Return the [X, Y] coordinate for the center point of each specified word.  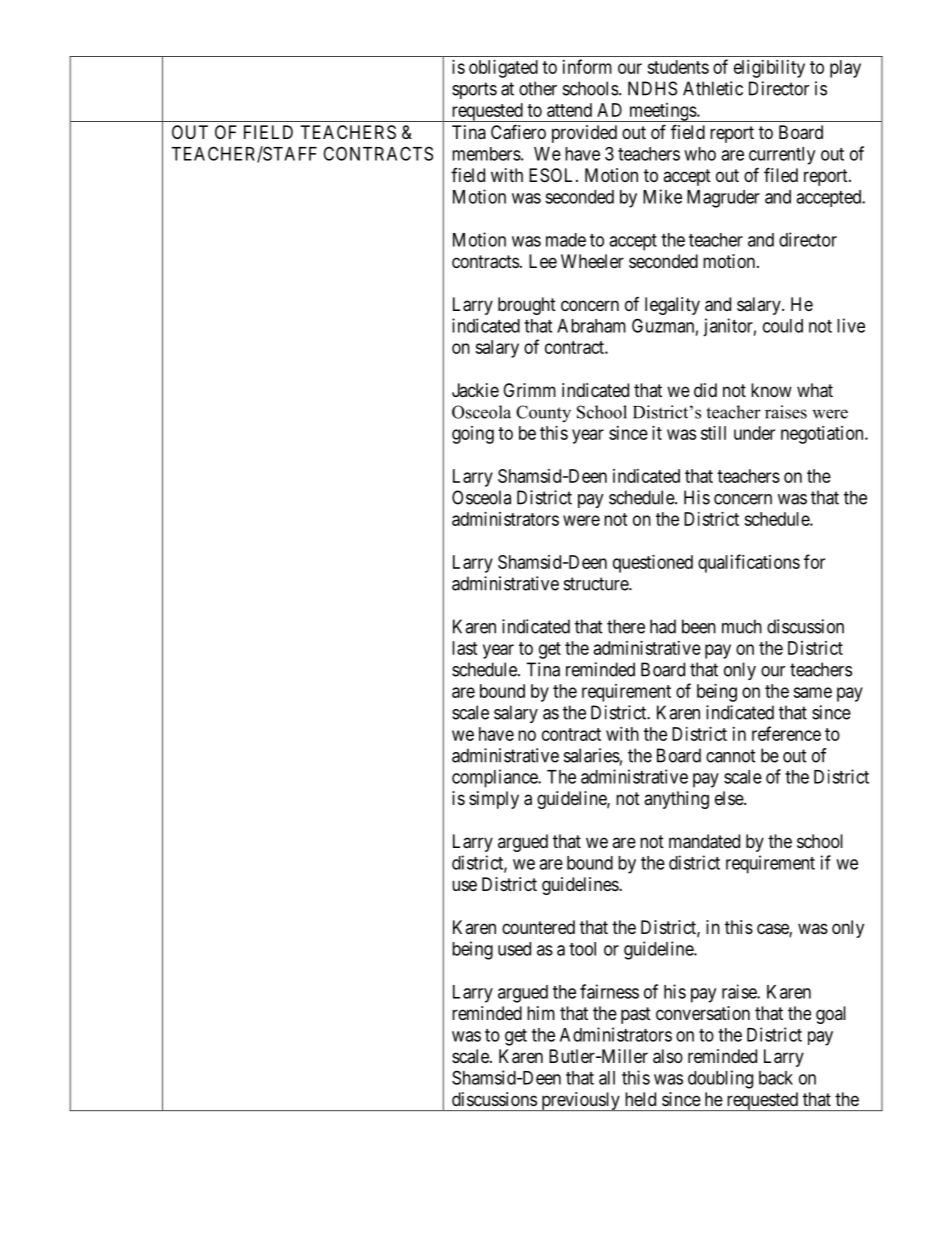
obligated [503, 69]
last [465, 648]
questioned [653, 564]
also [668, 1056]
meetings [662, 112]
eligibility [769, 69]
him [541, 1013]
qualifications [749, 563]
